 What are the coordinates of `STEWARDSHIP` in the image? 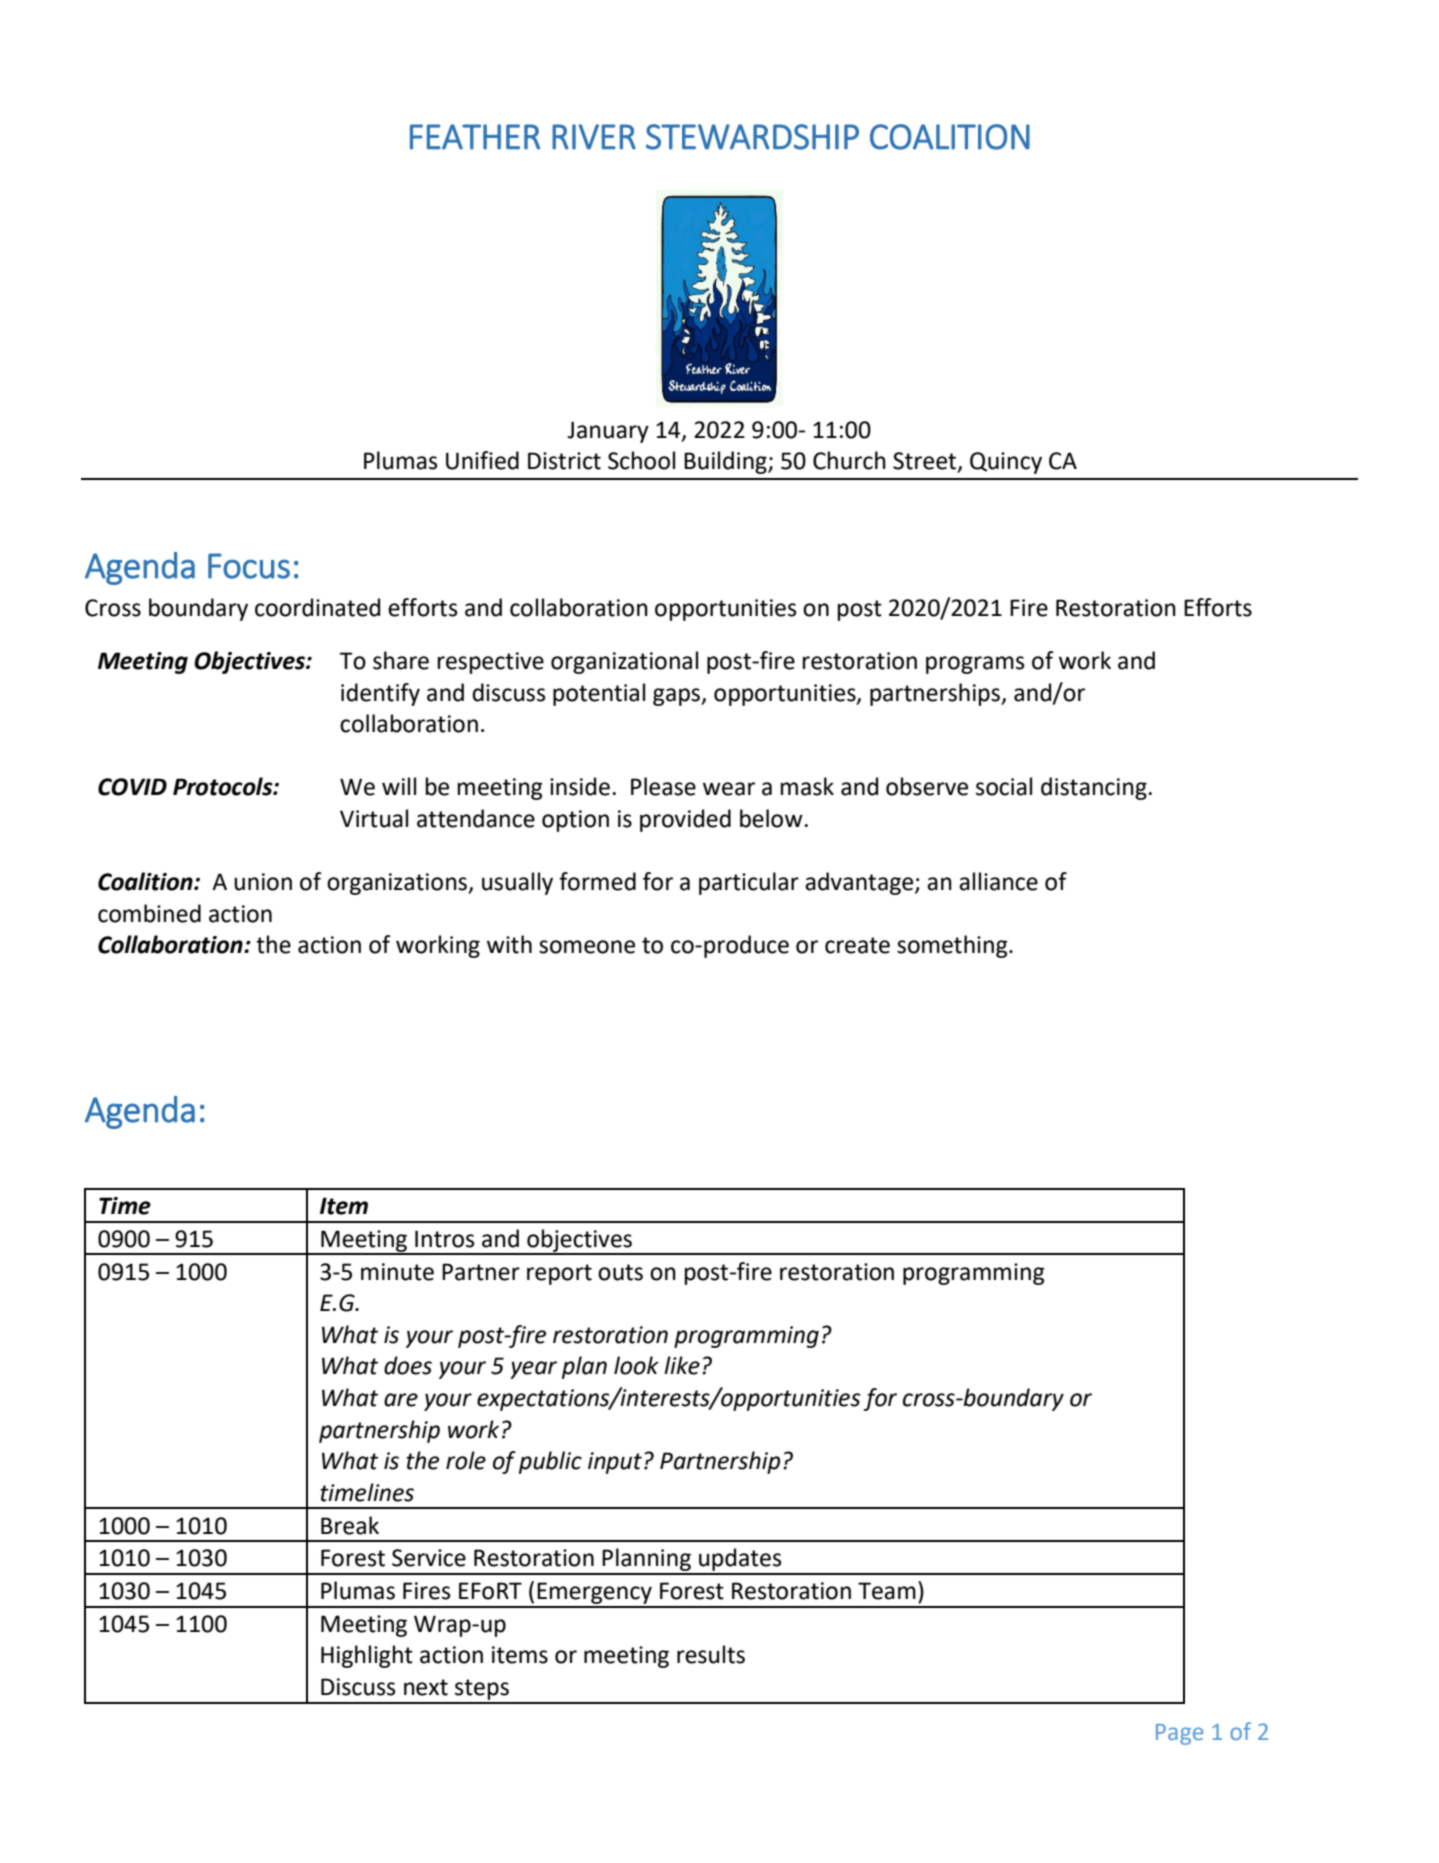 It's located at (752, 137).
